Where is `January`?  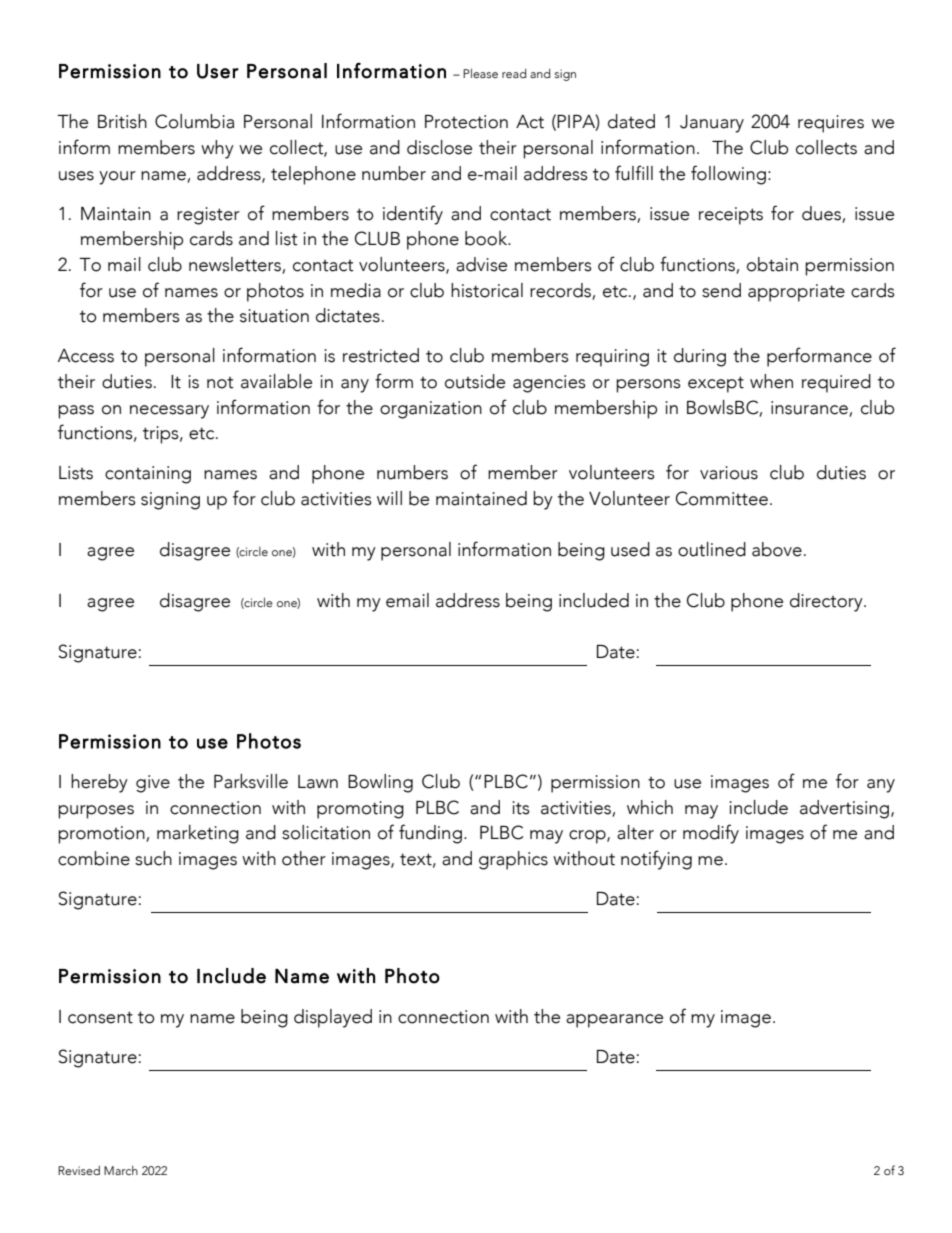
January is located at coordinates (712, 124).
